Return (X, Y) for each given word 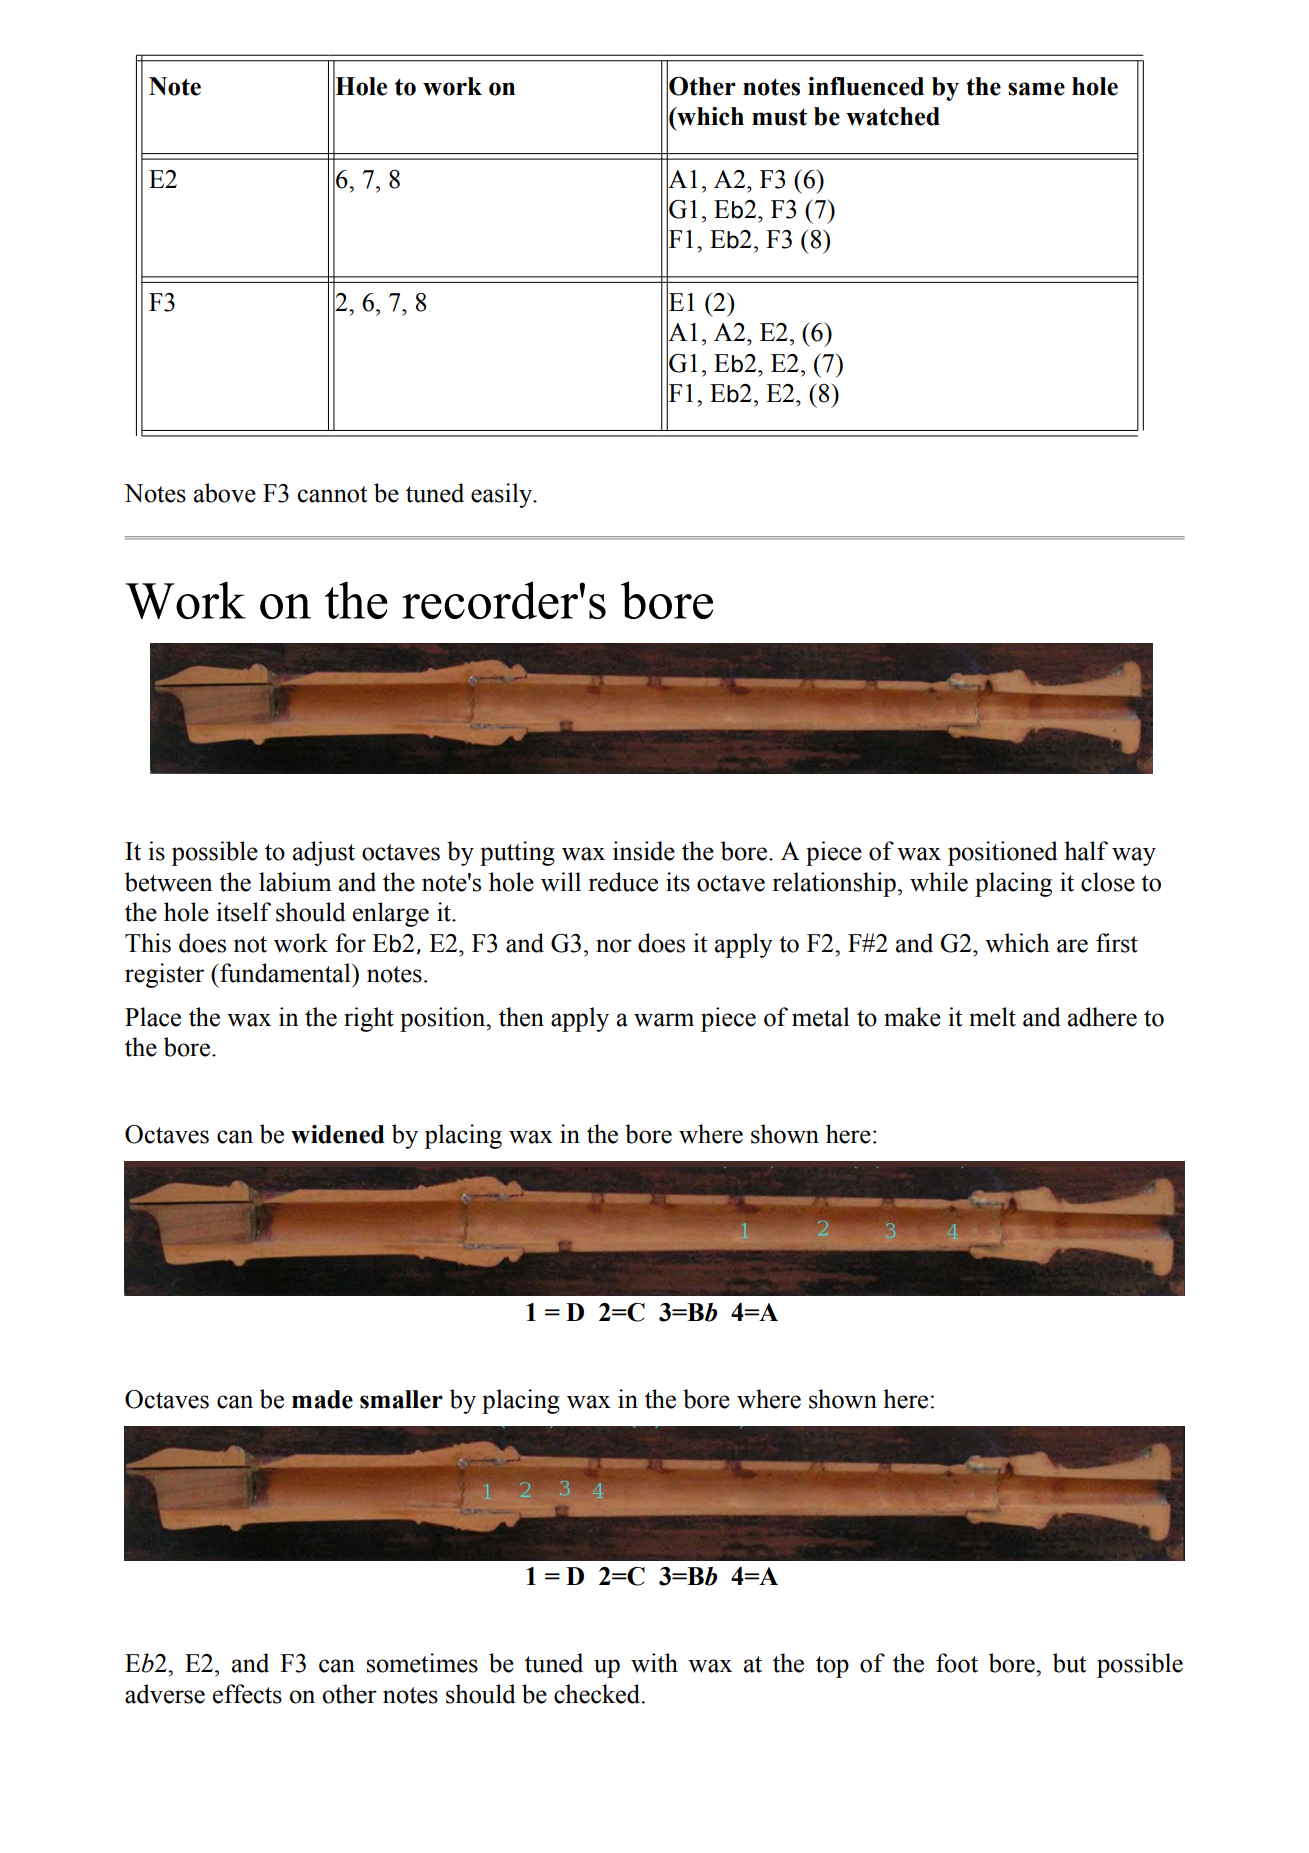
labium (295, 882)
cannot (332, 494)
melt (992, 1017)
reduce (623, 882)
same (1036, 89)
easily (503, 495)
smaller (401, 1399)
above (225, 493)
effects (247, 1694)
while (939, 882)
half (1086, 851)
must (779, 117)
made (322, 1399)
